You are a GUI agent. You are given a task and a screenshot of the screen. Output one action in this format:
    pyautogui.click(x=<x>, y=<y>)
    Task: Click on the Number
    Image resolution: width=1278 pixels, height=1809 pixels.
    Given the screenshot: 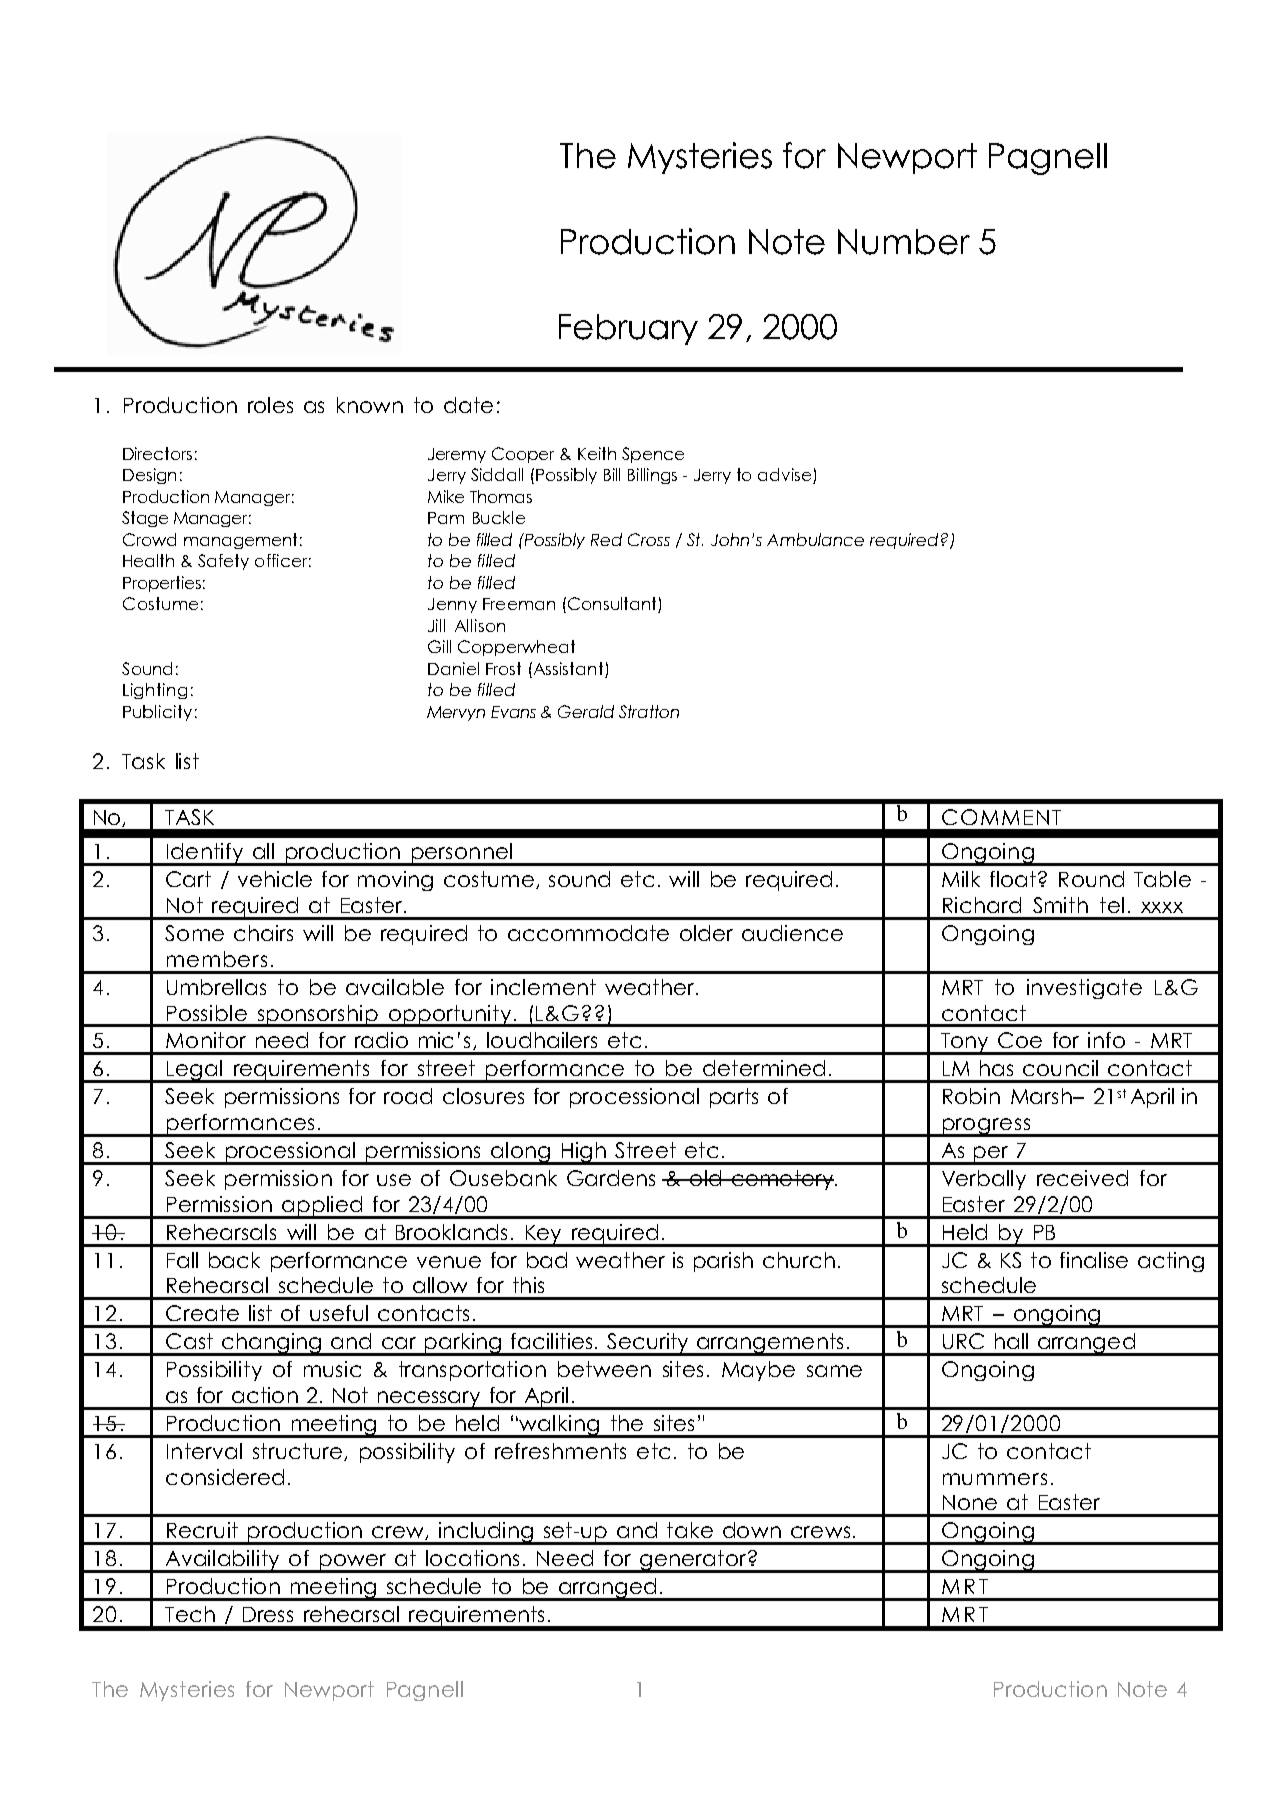 What is the action you would take?
    pyautogui.click(x=904, y=242)
